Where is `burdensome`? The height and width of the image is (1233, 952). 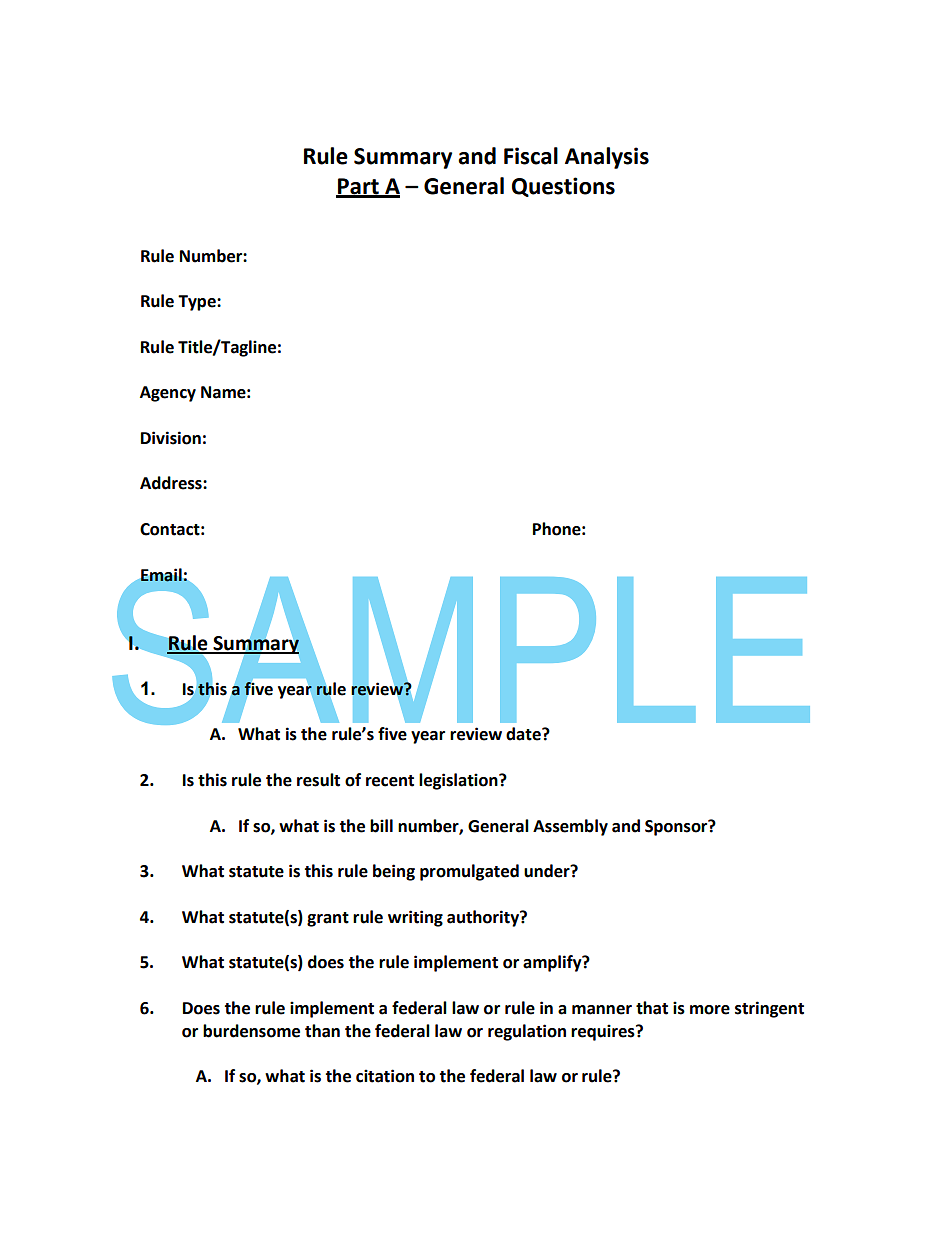 burdensome is located at coordinates (251, 1031).
